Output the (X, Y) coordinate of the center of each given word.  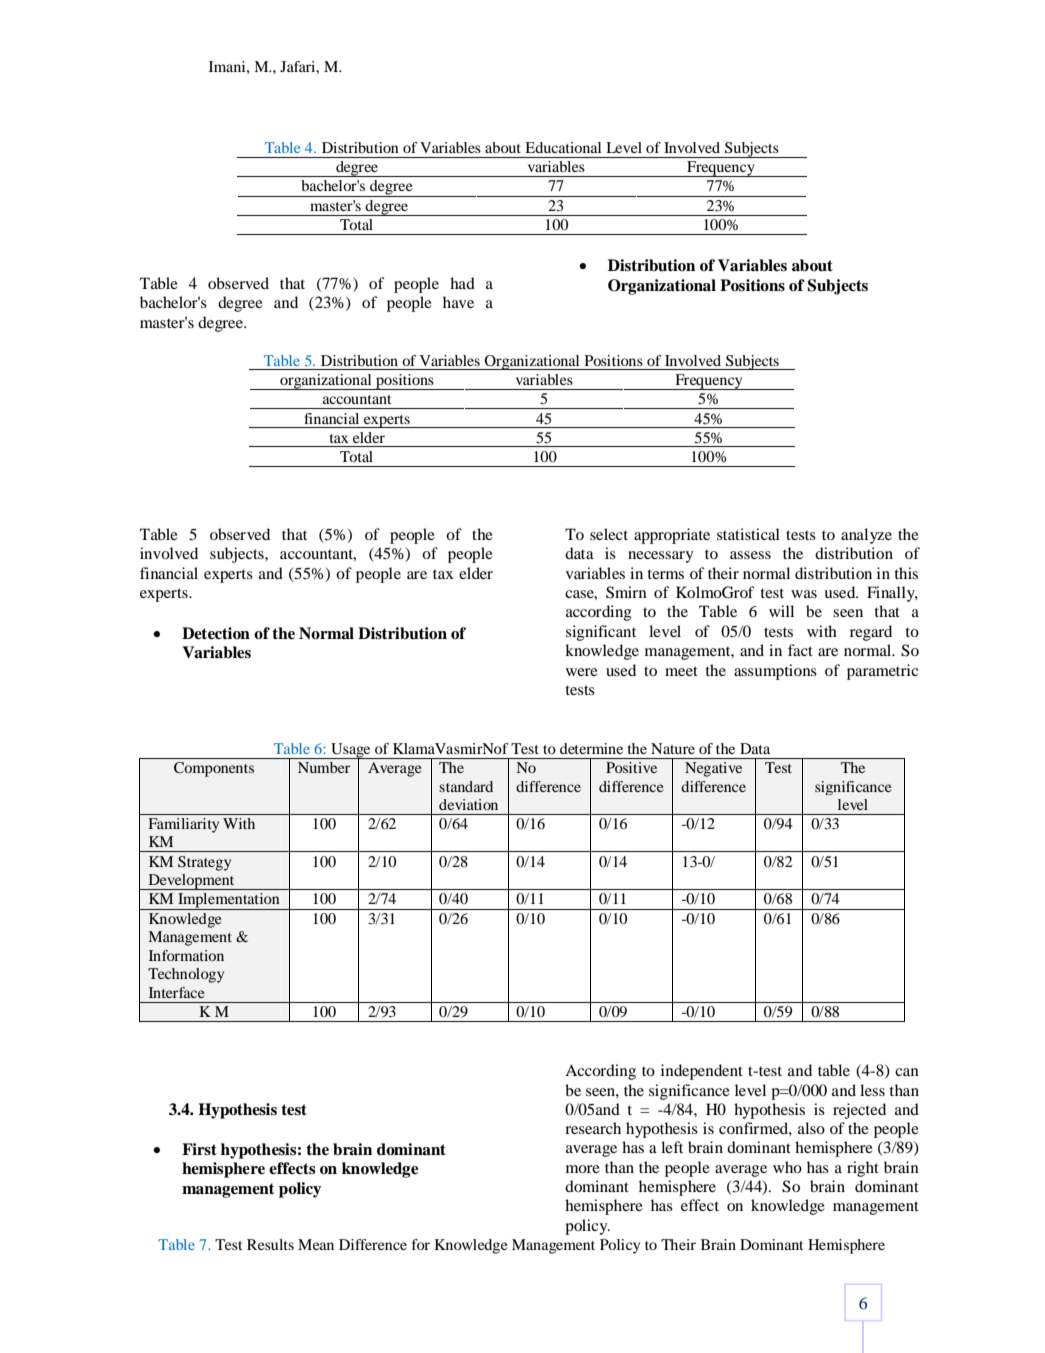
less (872, 1090)
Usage (351, 751)
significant (601, 633)
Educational (563, 147)
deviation (468, 804)
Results (270, 1244)
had (462, 283)
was (804, 594)
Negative (713, 769)
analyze (866, 536)
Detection (216, 633)
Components (214, 769)
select (609, 534)
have (458, 302)
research (593, 1128)
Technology (186, 975)
